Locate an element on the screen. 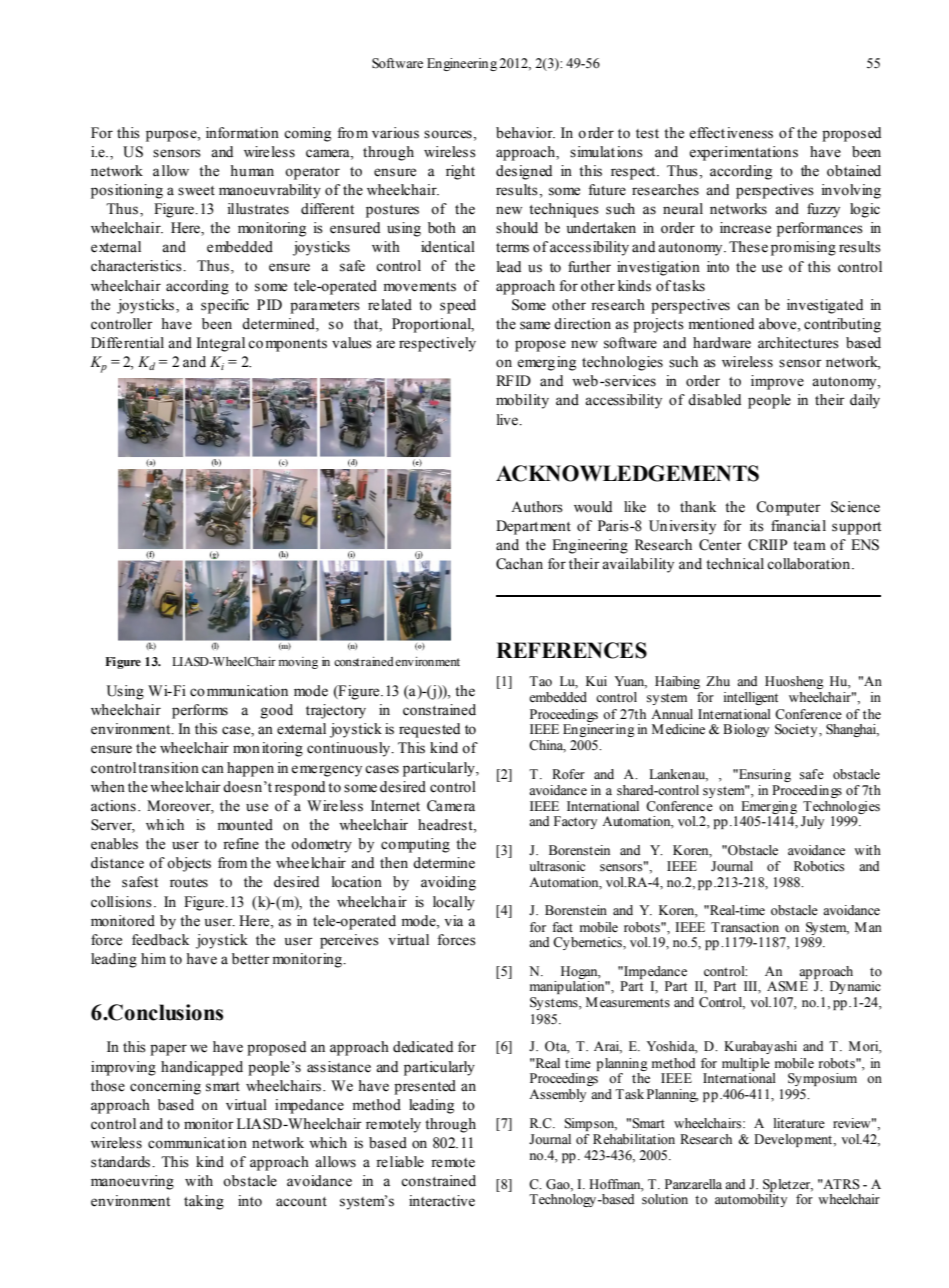 Image resolution: width=949 pixels, height=1288 pixels. avoiding is located at coordinates (448, 883).
